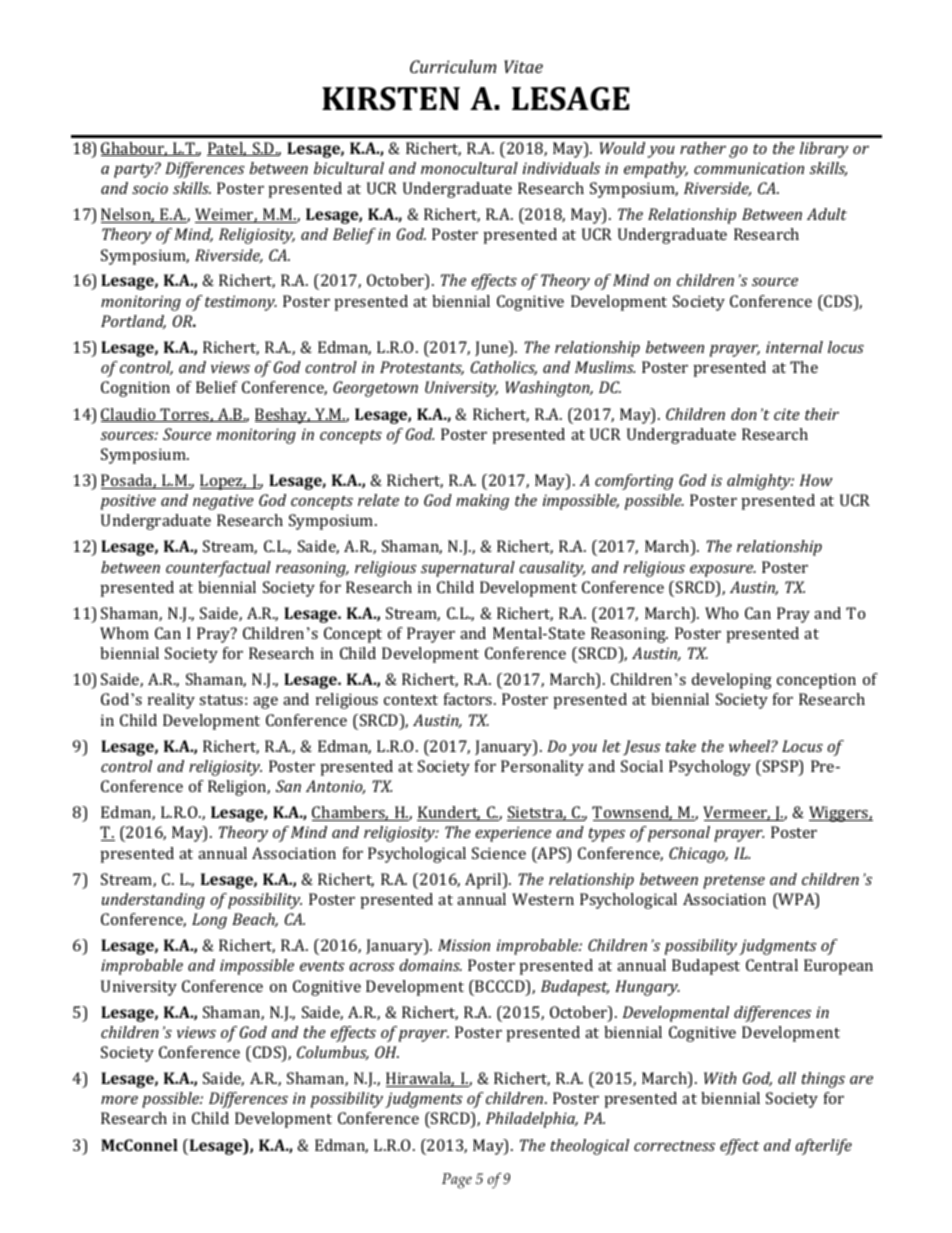 Image resolution: width=952 pixels, height=1233 pixels. Describe the element at coordinates (422, 368) in the image. I see `Protestants` at that location.
